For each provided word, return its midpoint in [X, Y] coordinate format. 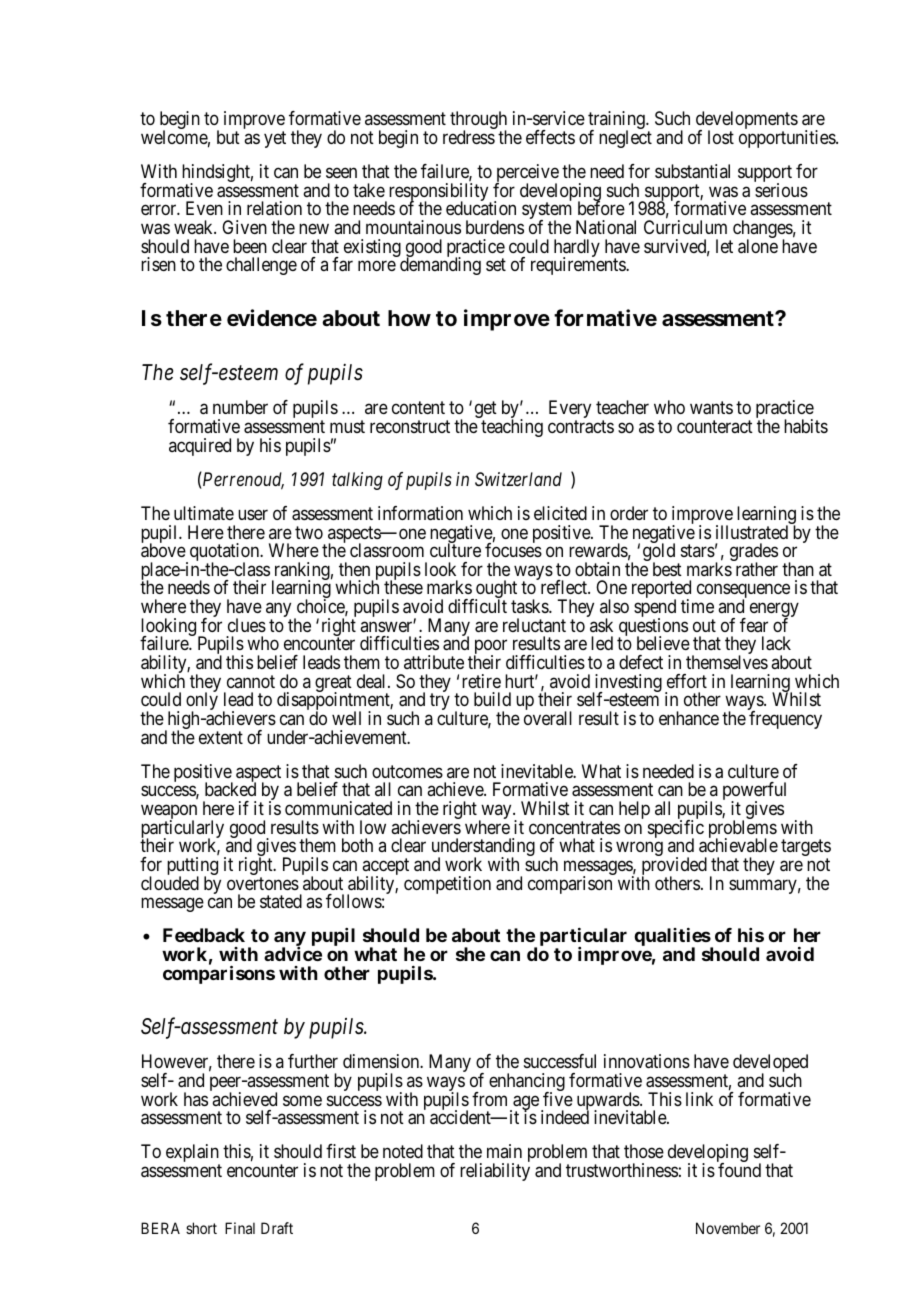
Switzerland [518, 479]
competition [447, 885]
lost [721, 137]
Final [240, 1228]
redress [469, 137]
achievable [738, 845]
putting [192, 867]
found [739, 1170]
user [253, 514]
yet [275, 139]
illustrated [752, 532]
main [504, 1151]
